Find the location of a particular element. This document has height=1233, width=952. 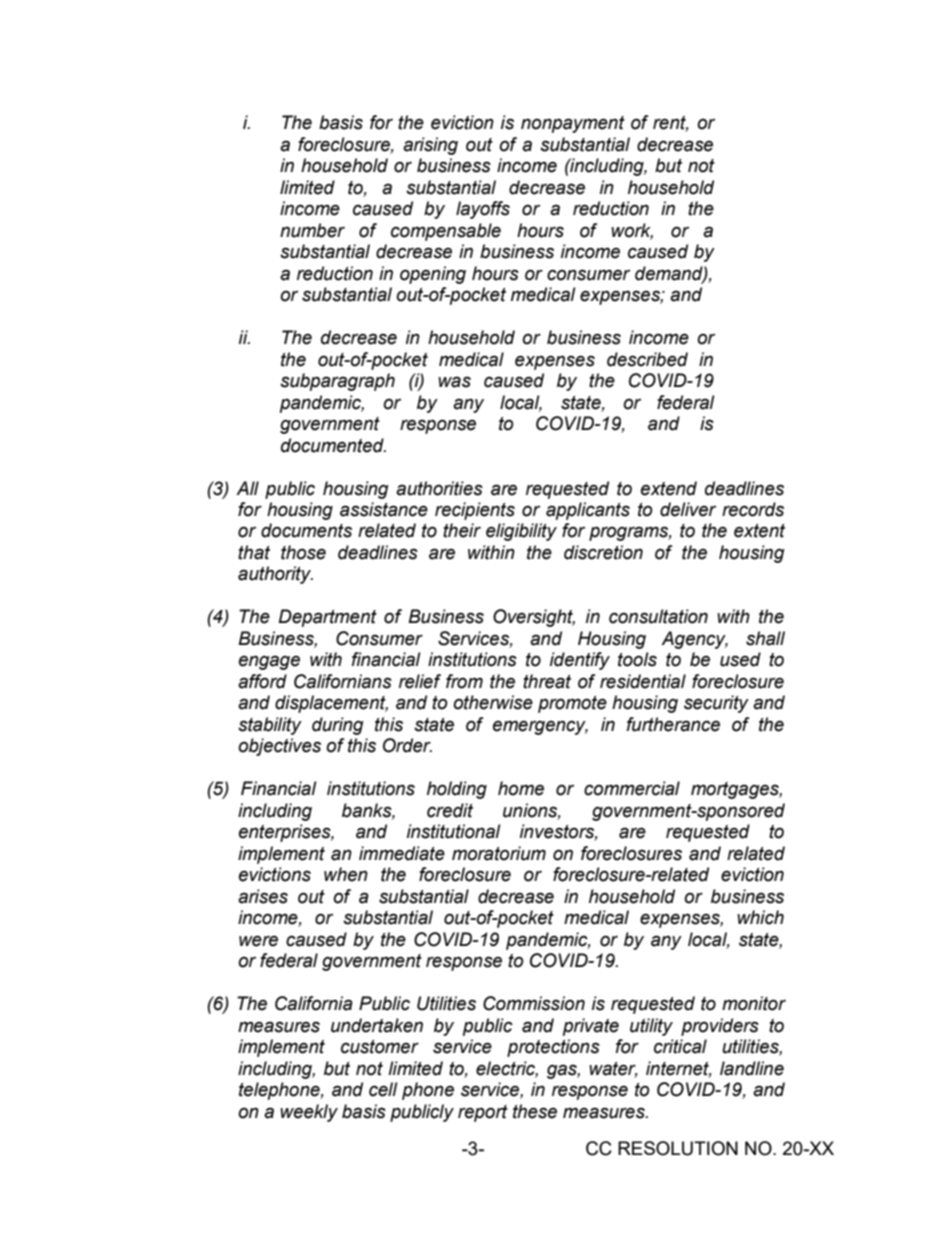

number is located at coordinates (312, 230).
